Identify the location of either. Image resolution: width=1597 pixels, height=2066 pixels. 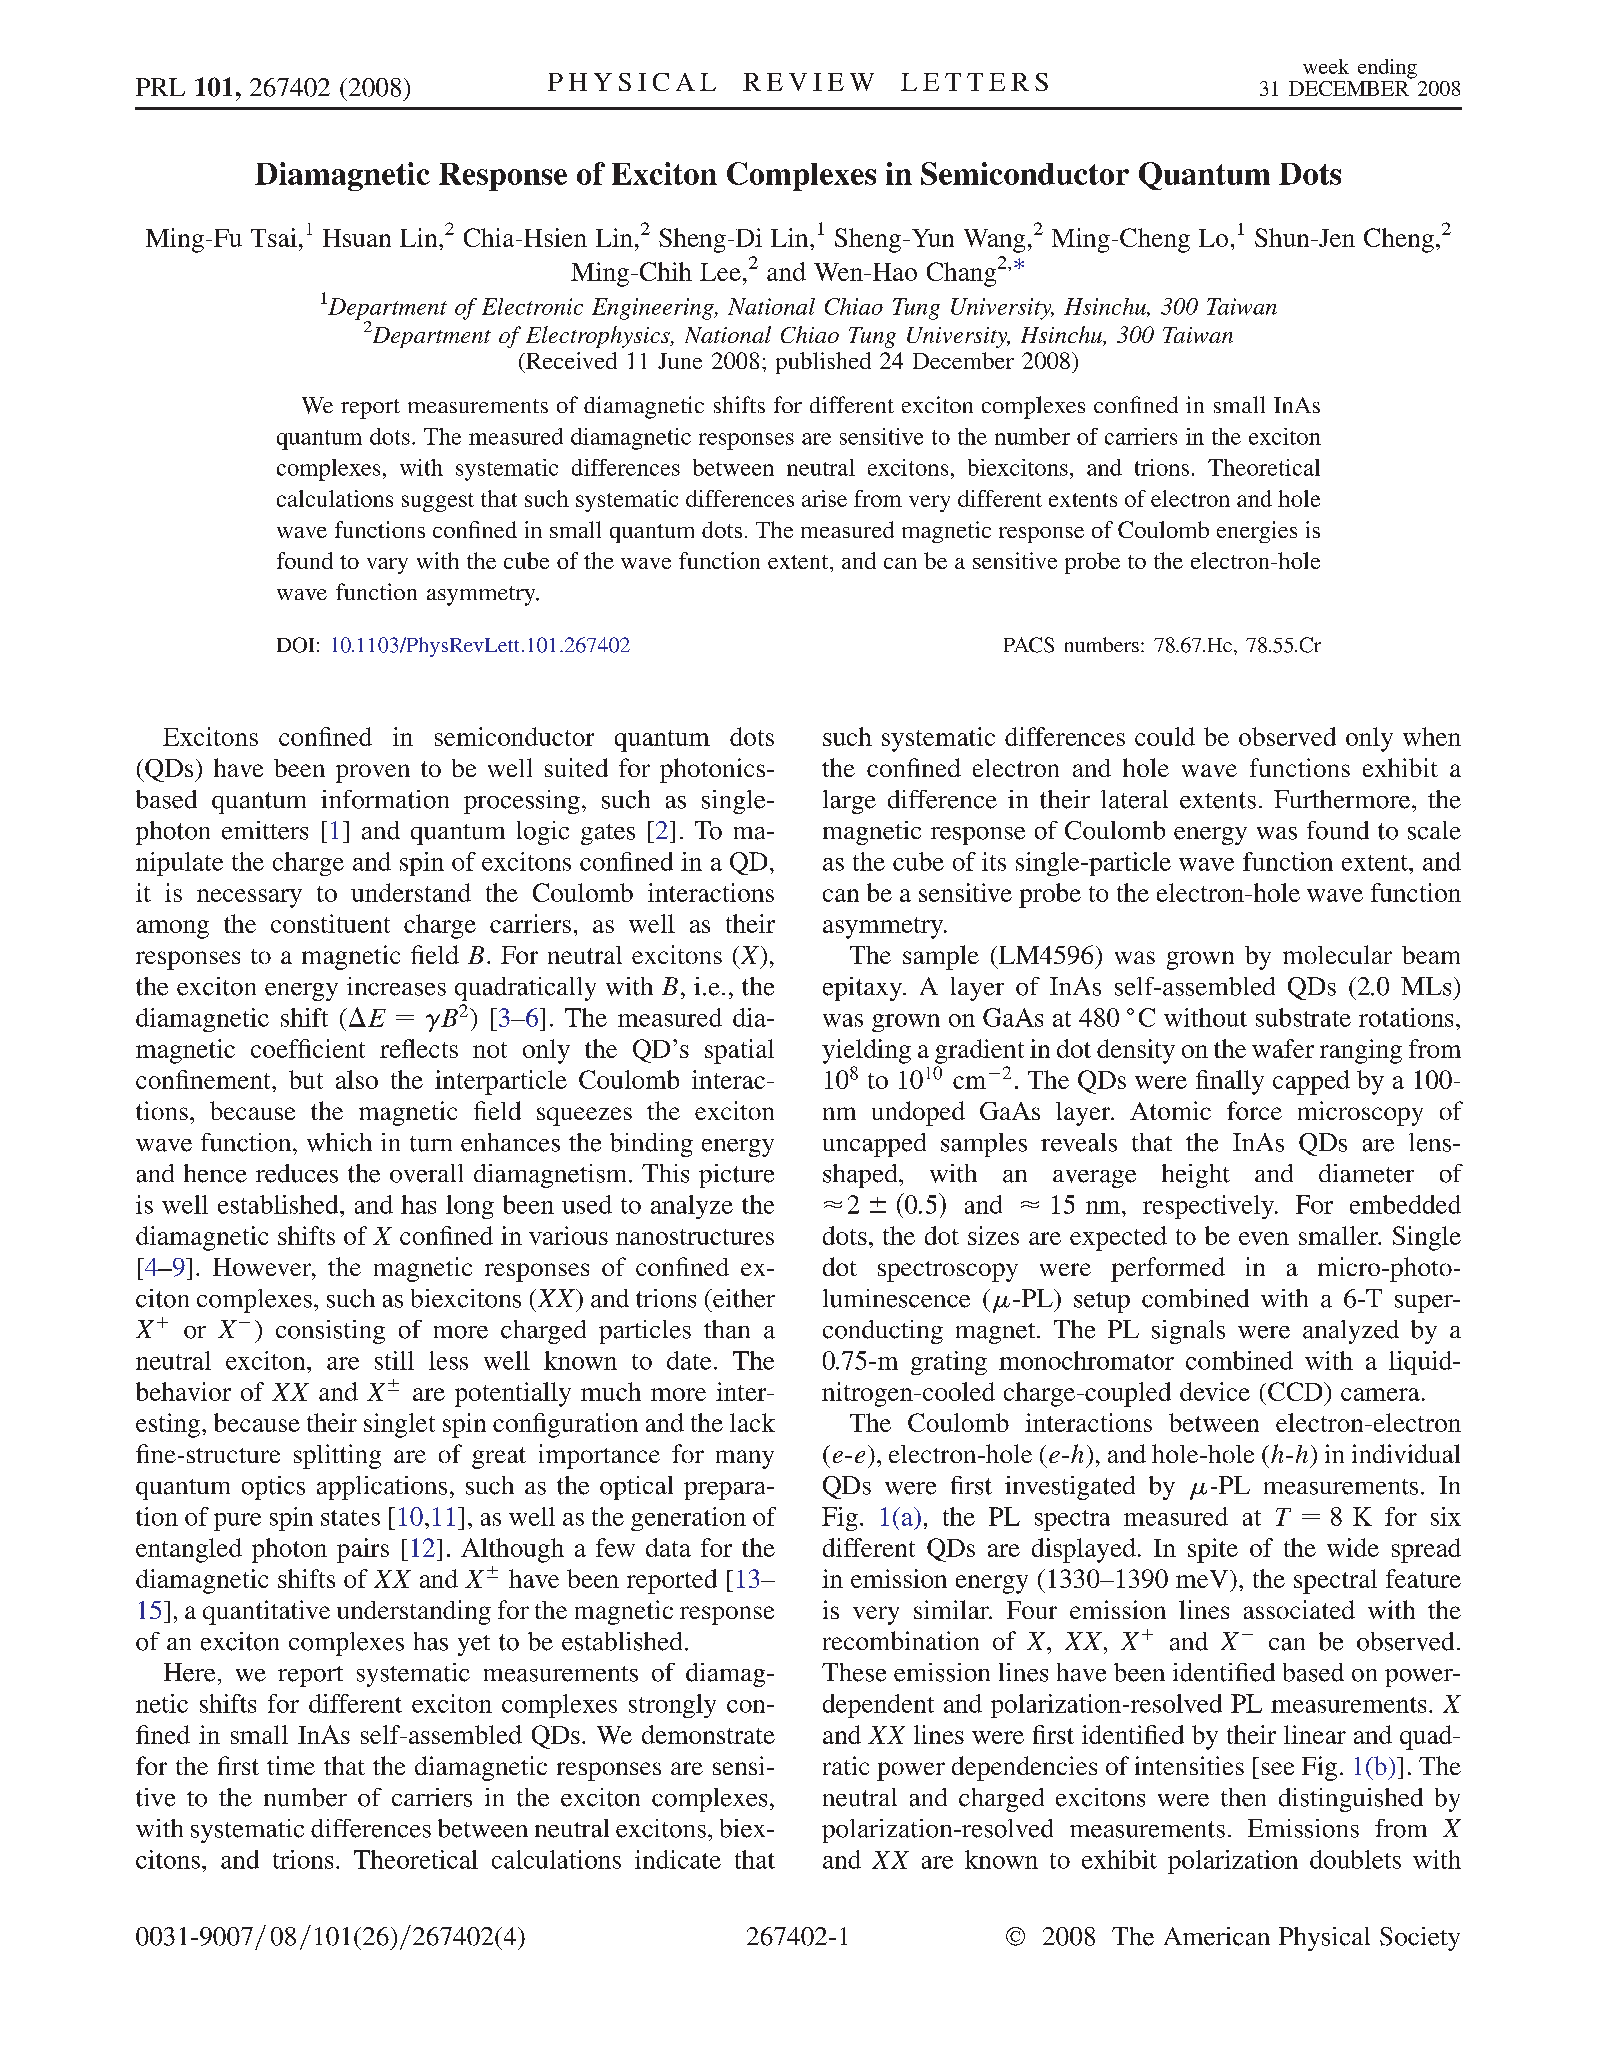
(743, 1298).
